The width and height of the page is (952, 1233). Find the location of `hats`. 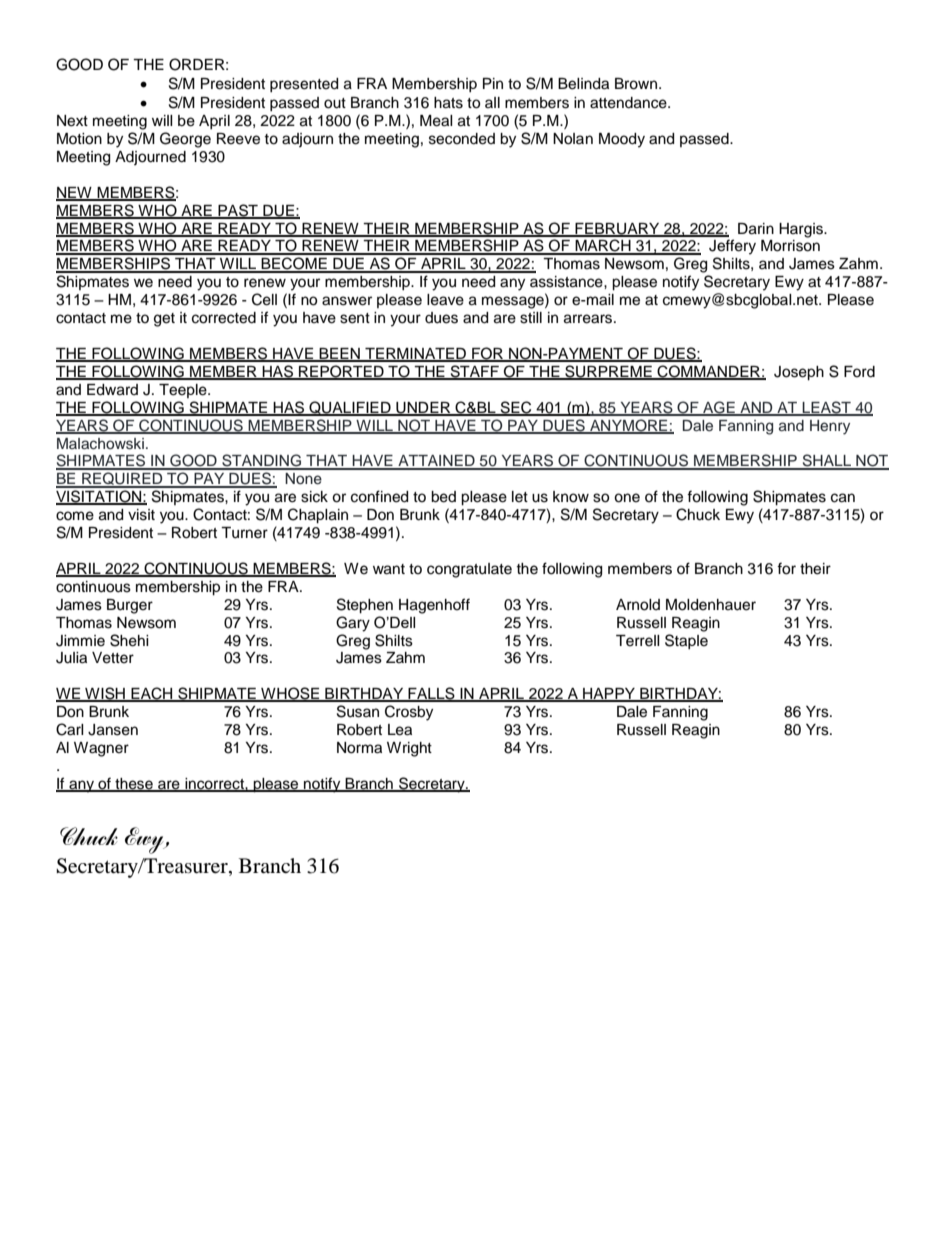

hats is located at coordinates (448, 103).
